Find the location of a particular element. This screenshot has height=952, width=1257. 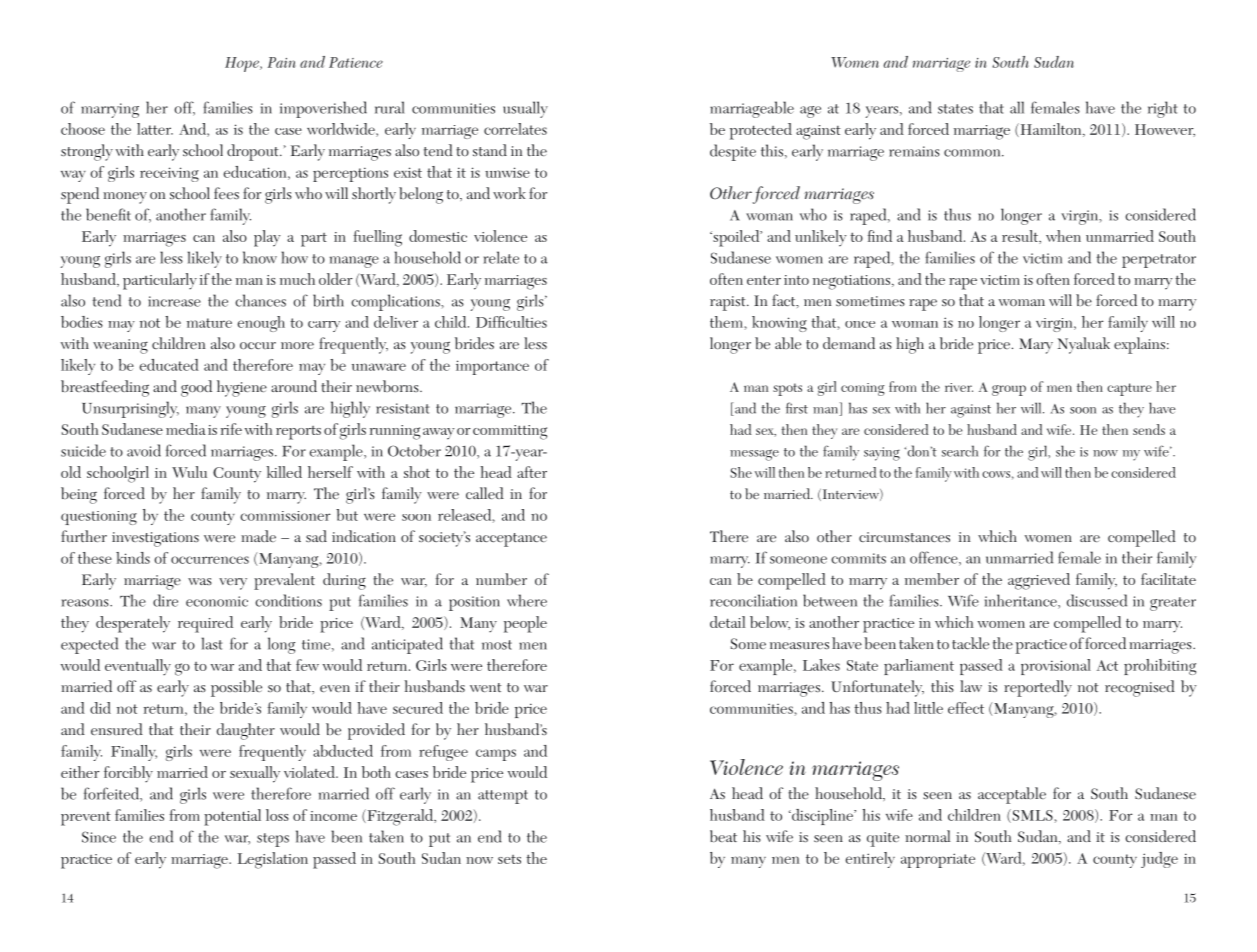

right is located at coordinates (1162, 109).
